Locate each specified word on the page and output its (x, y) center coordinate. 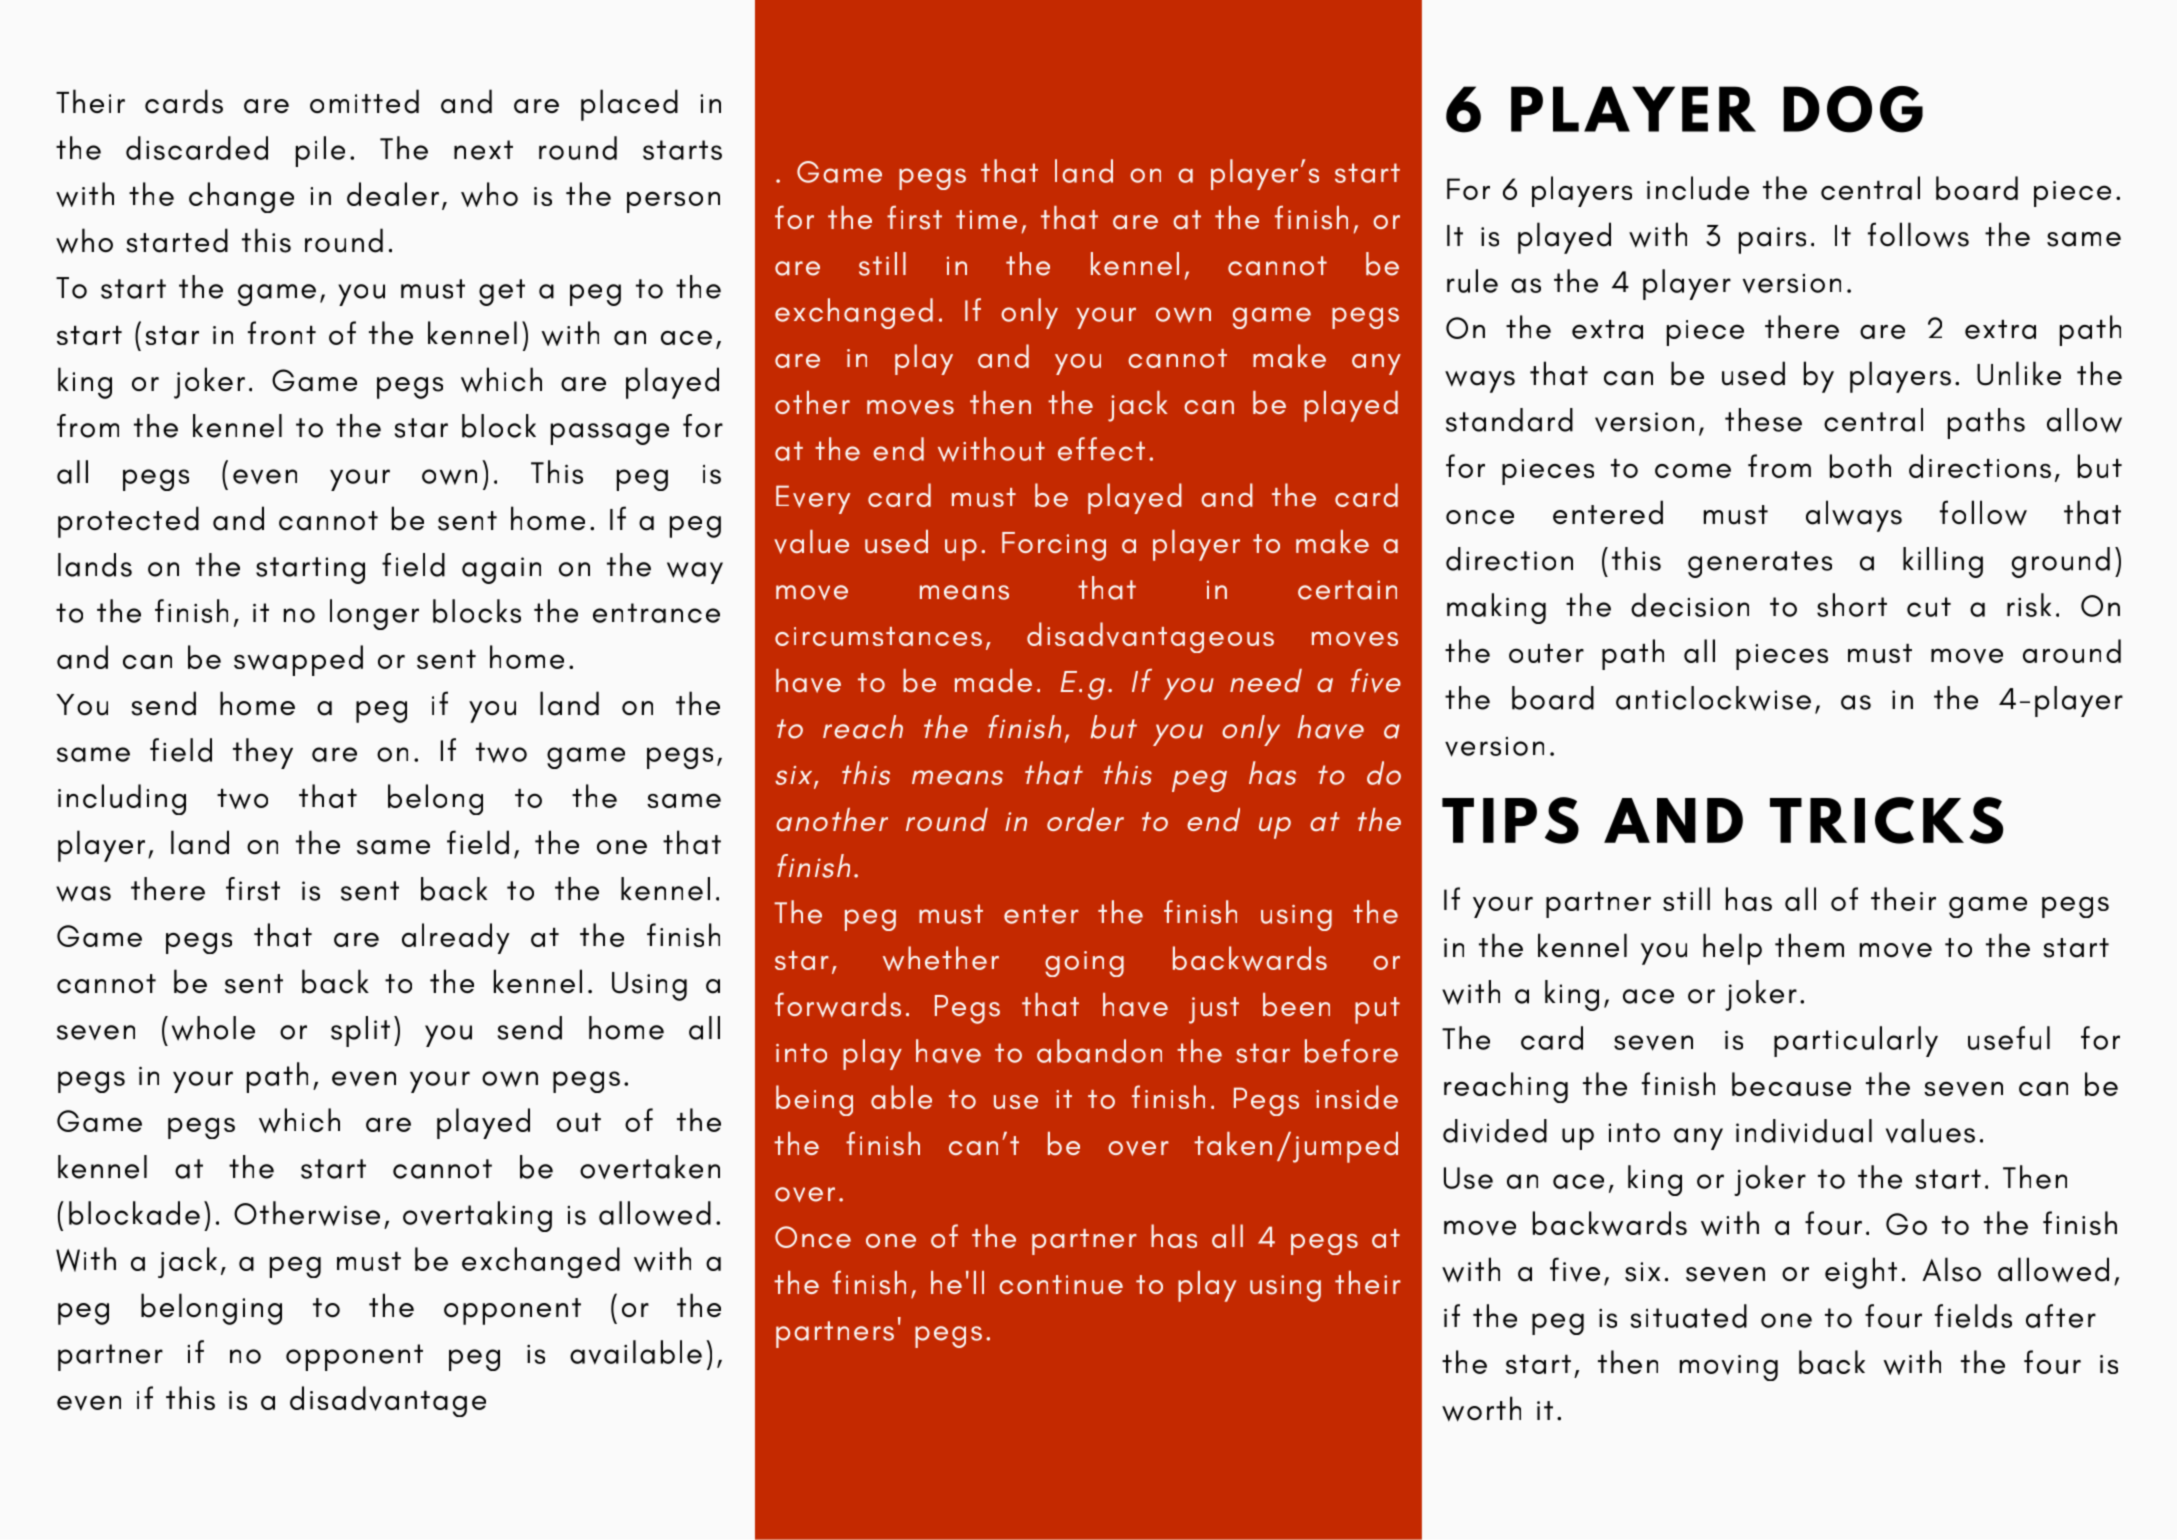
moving (1729, 1368)
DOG (1853, 109)
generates (1760, 564)
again (501, 570)
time (986, 219)
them (1809, 945)
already (456, 938)
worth (1481, 1409)
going (1084, 964)
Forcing (1054, 546)
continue (1061, 1284)
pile (320, 151)
